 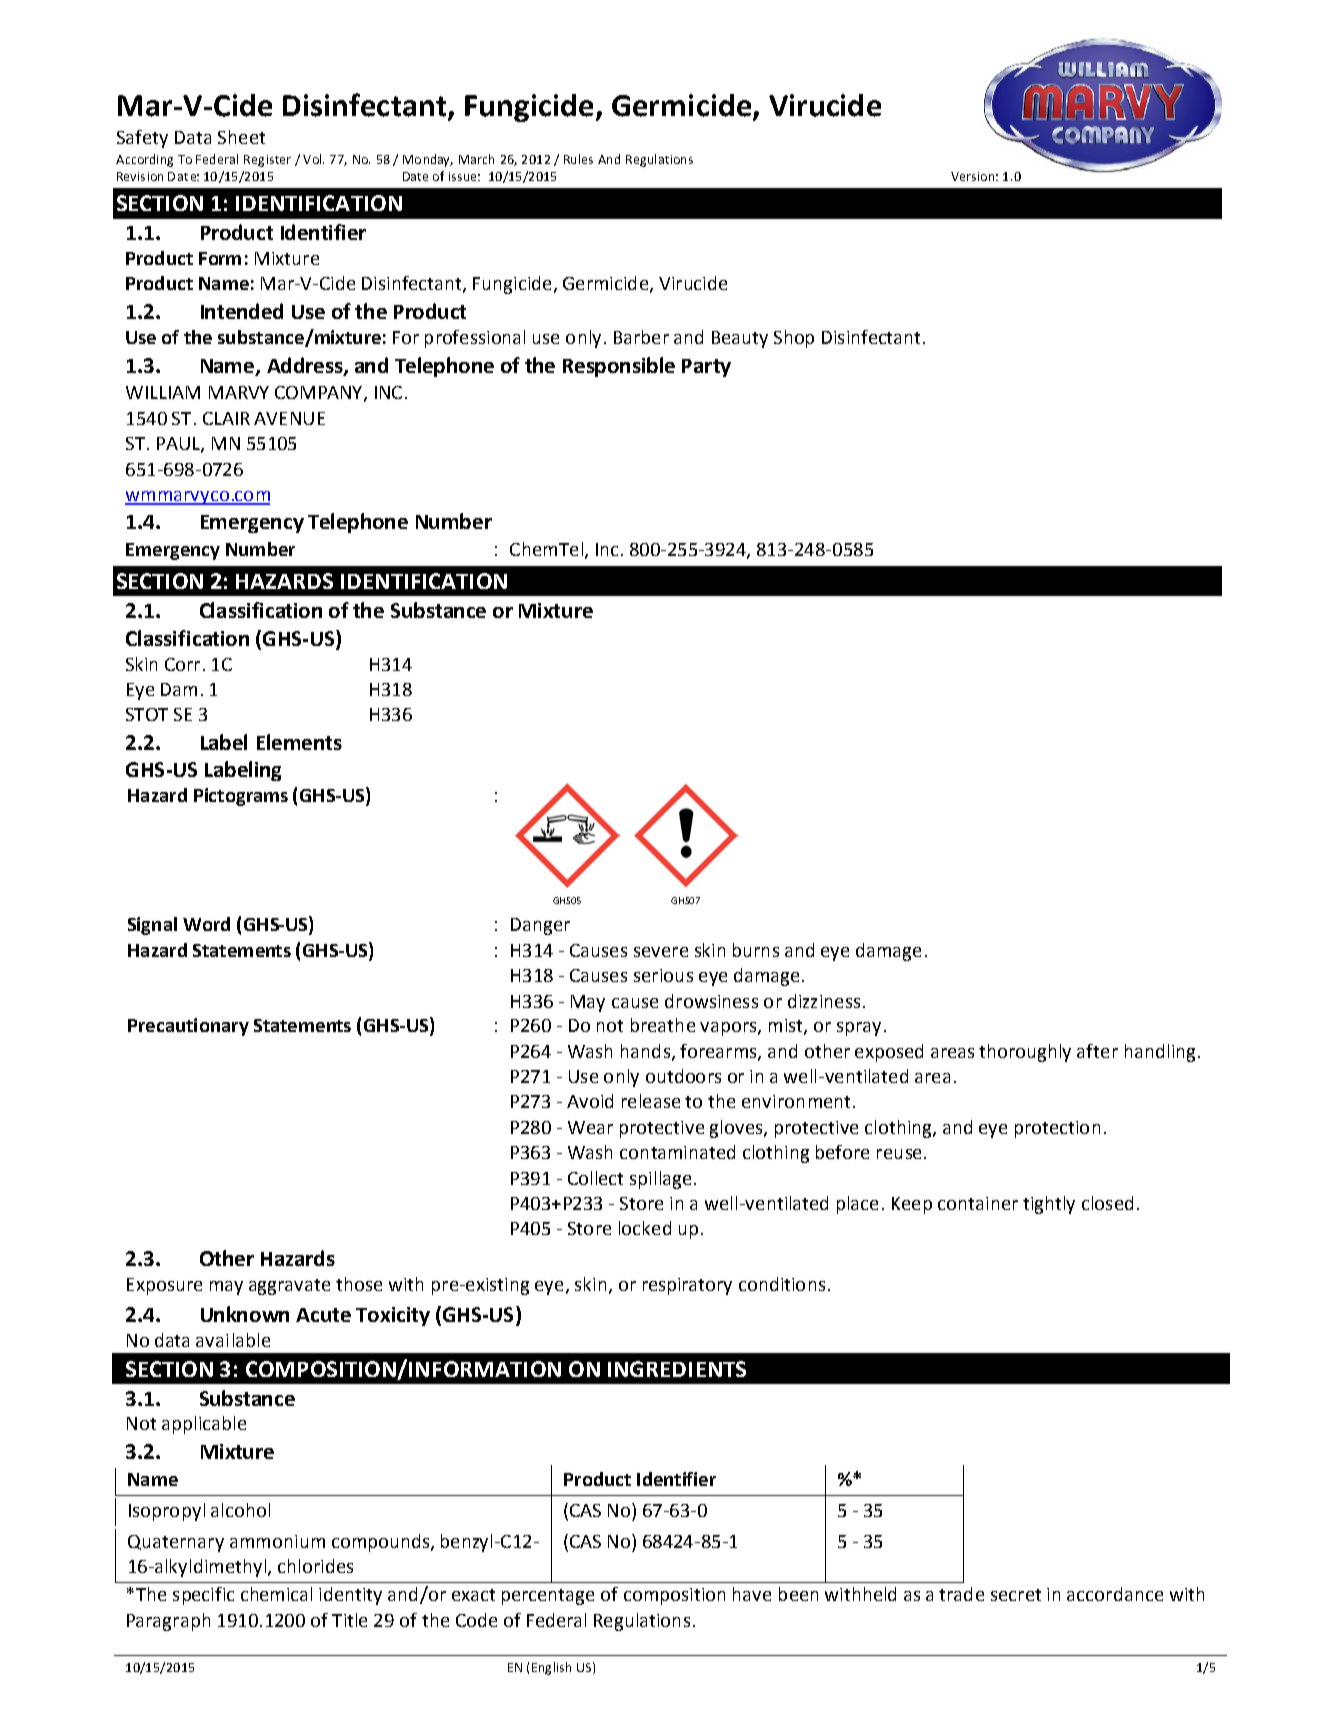 I want to click on chemical, so click(x=276, y=1594).
